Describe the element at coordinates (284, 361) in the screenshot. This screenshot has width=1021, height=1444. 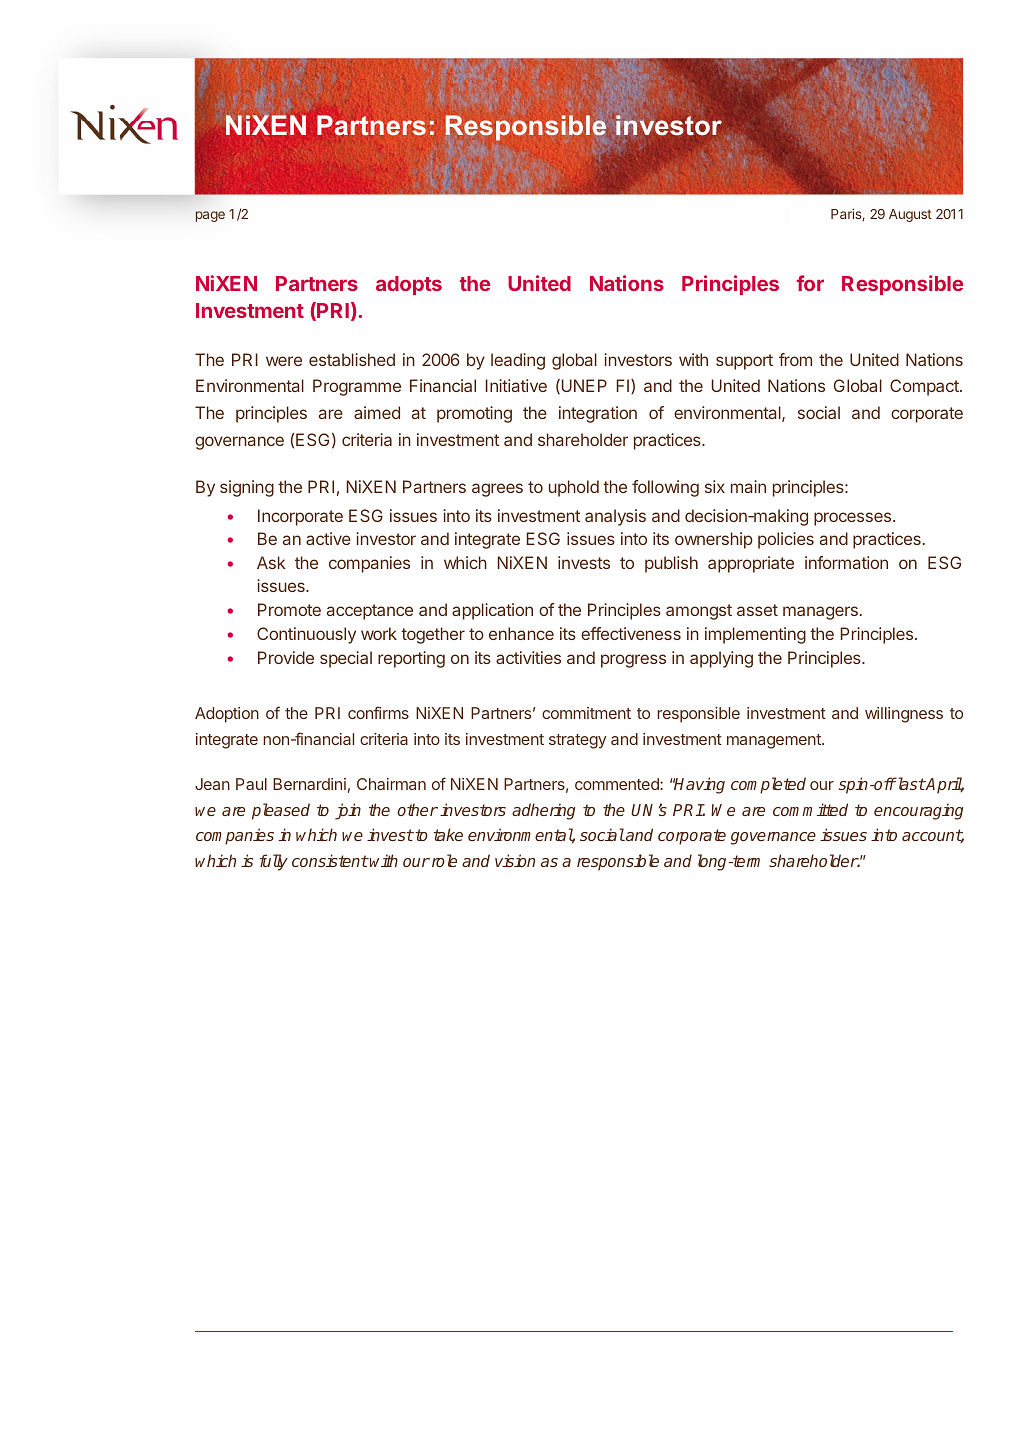
I see `were` at that location.
